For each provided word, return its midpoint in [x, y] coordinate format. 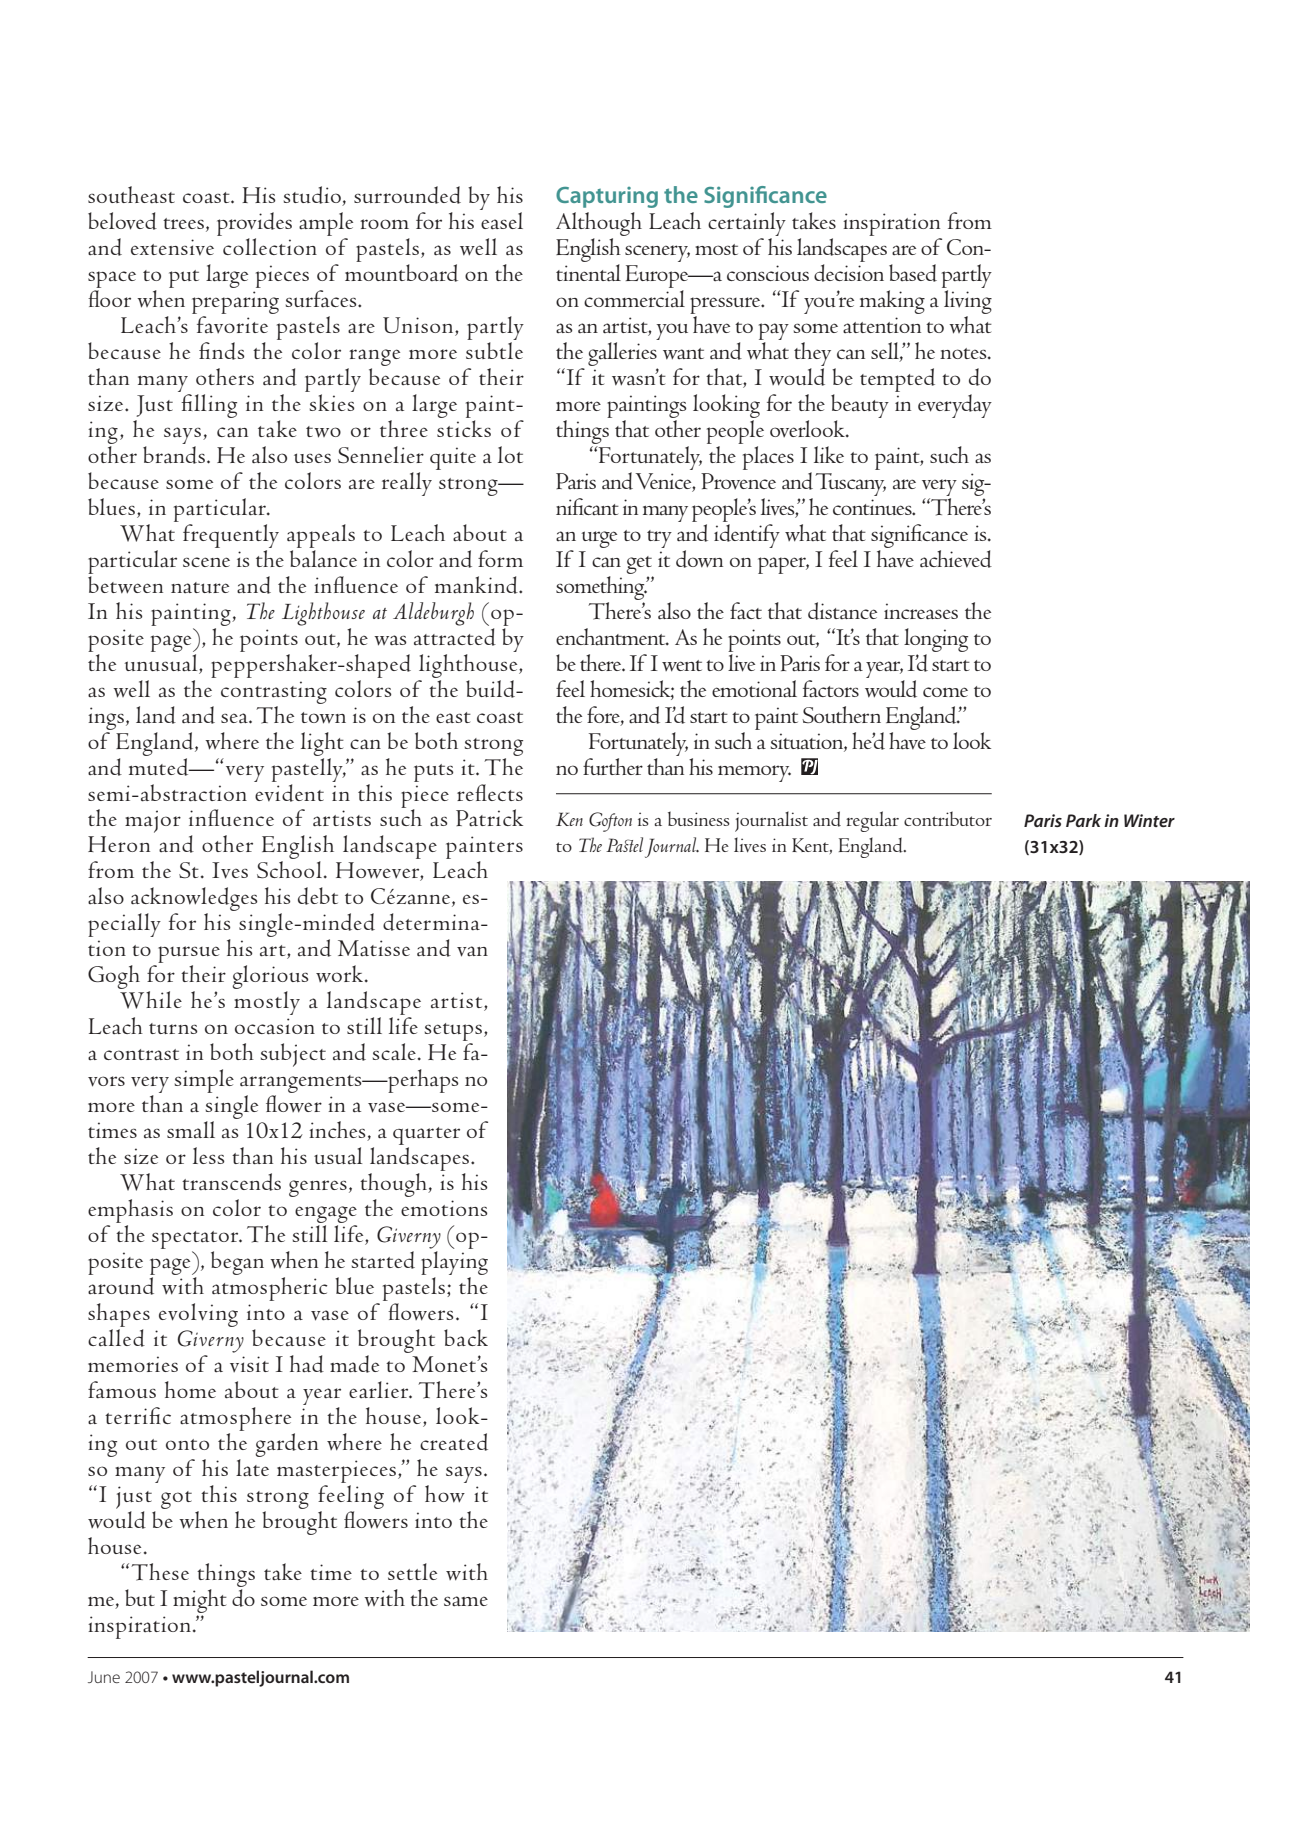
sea [235, 718]
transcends [231, 1182]
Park [1083, 820]
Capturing [607, 197]
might [200, 1601]
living [968, 302]
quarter [426, 1136]
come [945, 692]
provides [254, 225]
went [682, 666]
